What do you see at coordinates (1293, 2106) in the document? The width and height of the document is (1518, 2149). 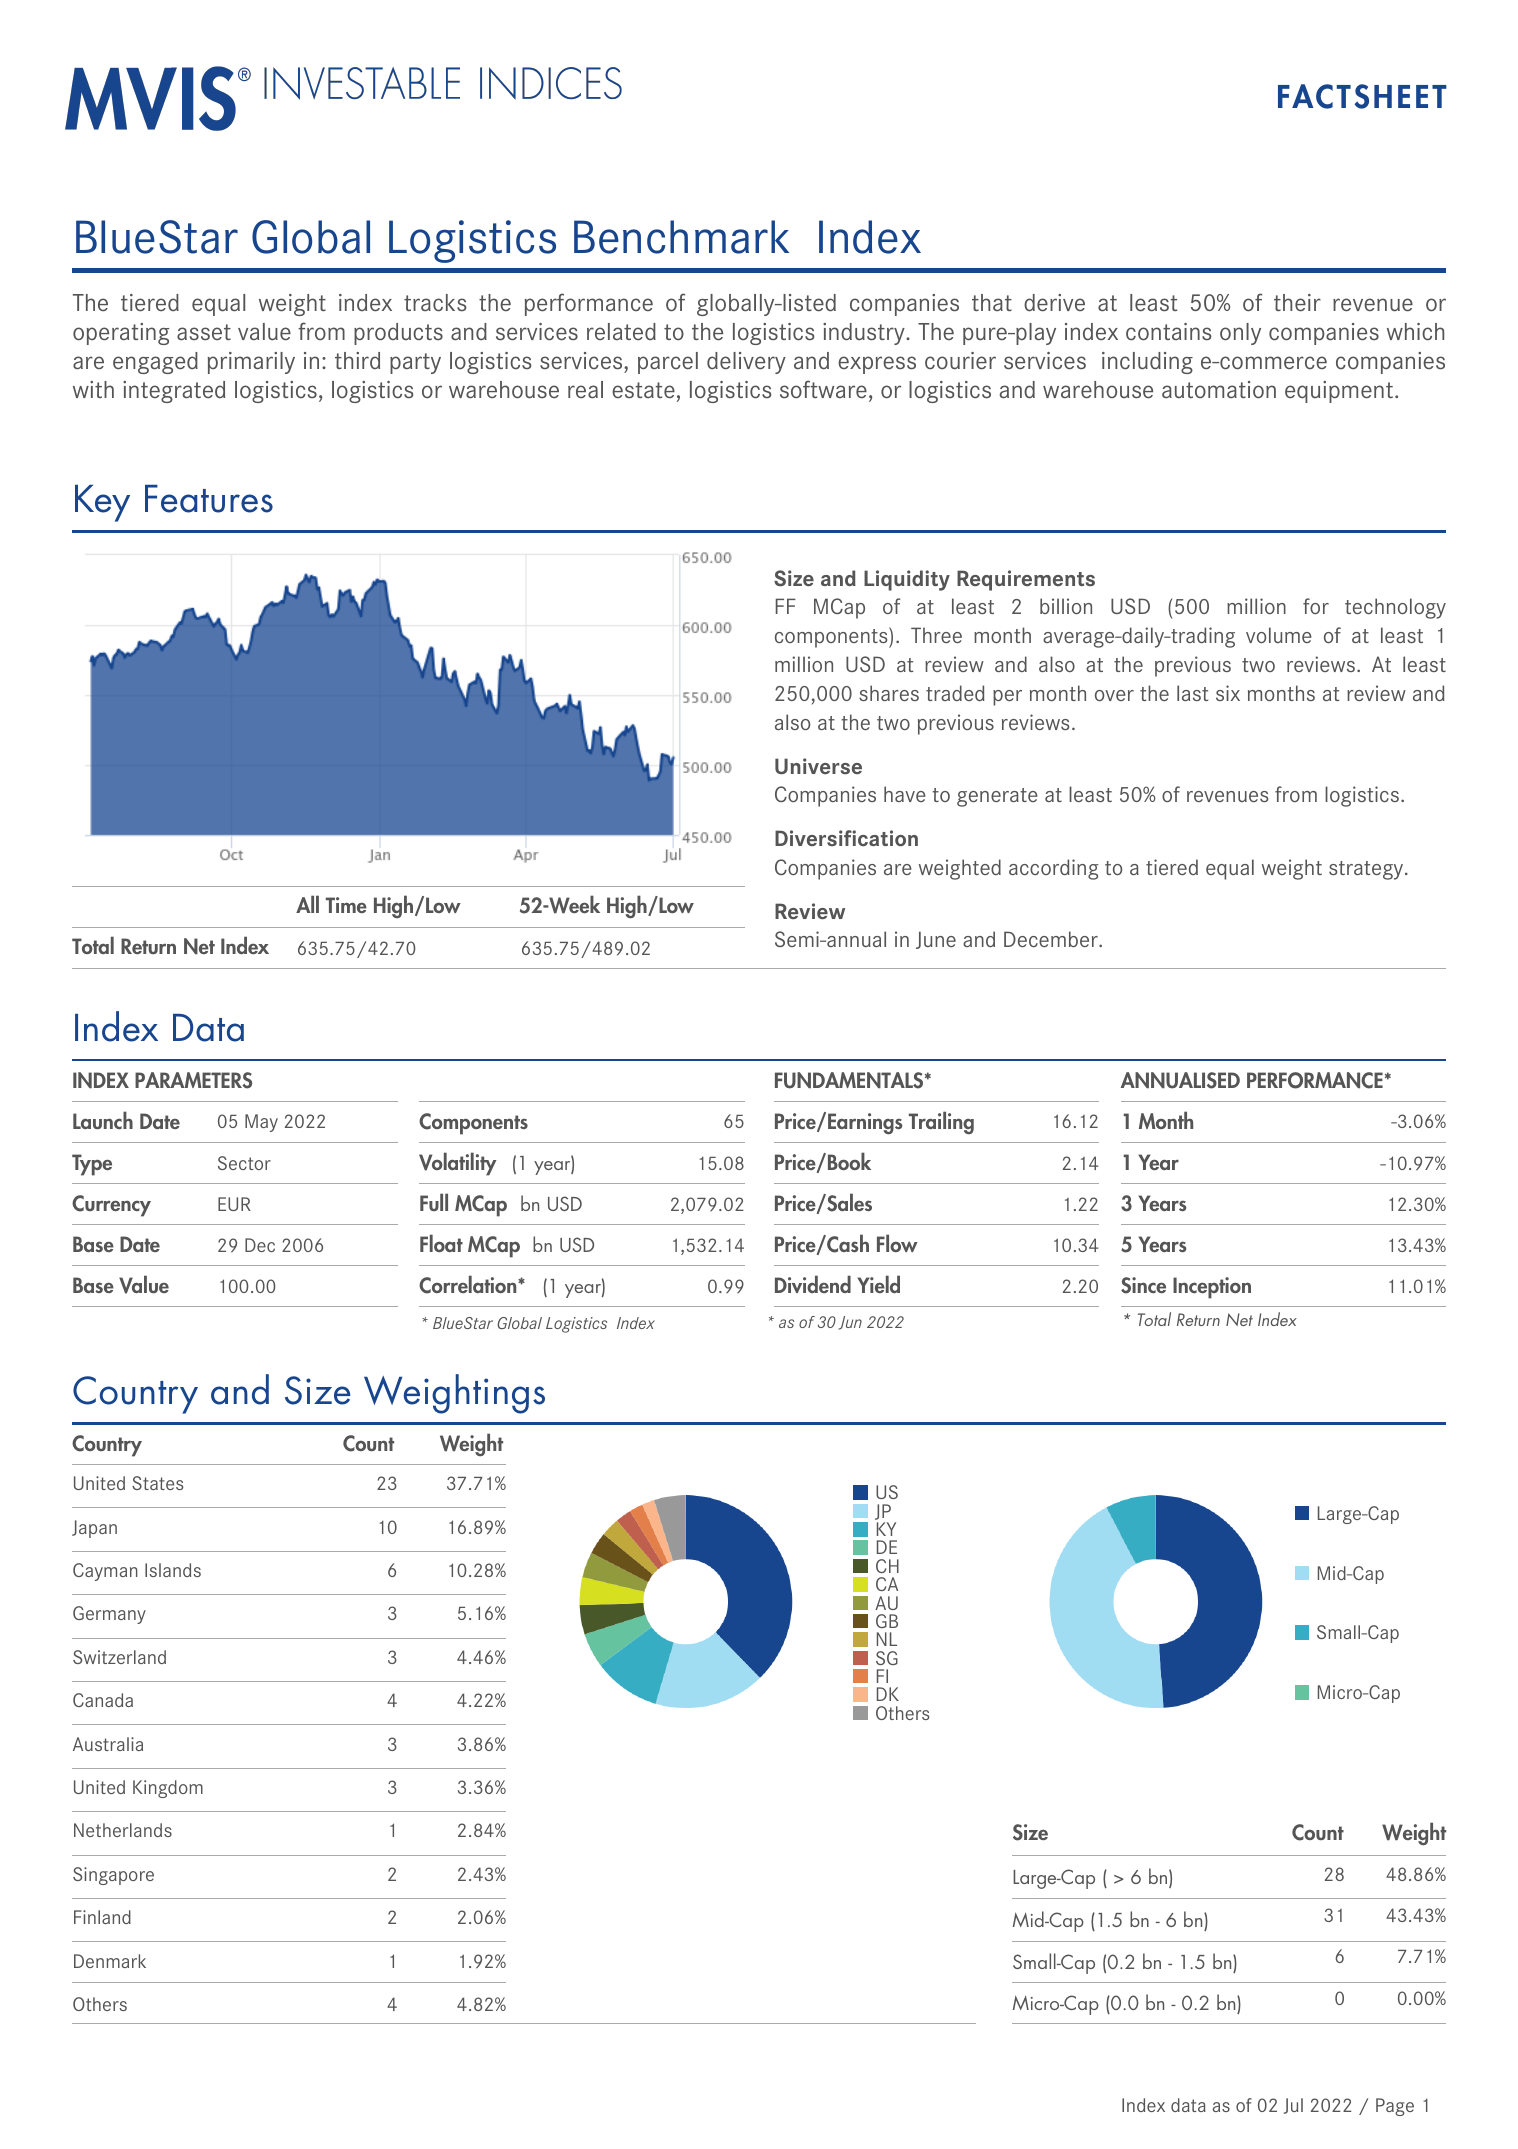 I see `Jul` at bounding box center [1293, 2106].
